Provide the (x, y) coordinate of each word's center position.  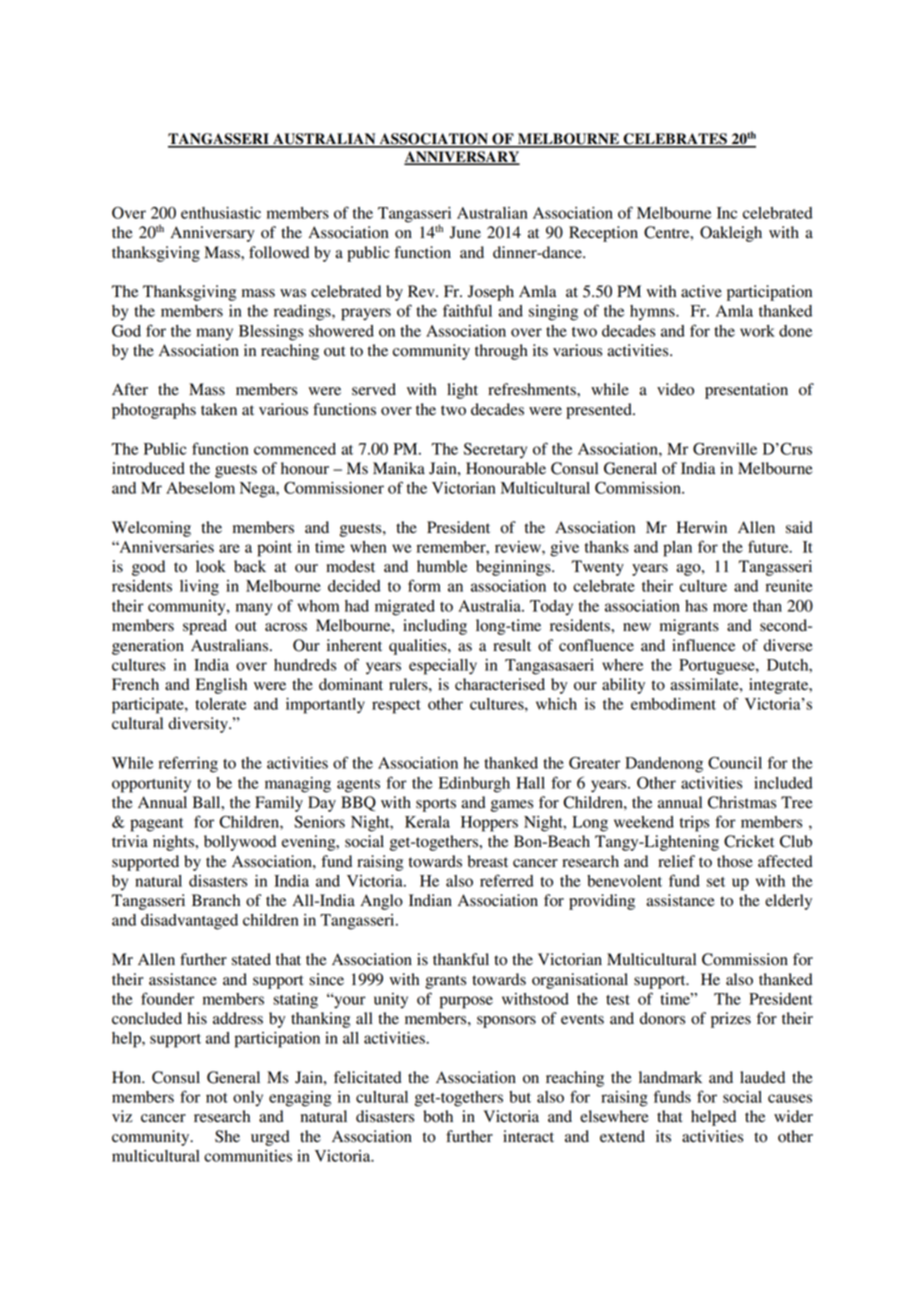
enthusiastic (221, 213)
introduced (148, 468)
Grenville (725, 448)
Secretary (495, 451)
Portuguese (718, 667)
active (701, 291)
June (465, 232)
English (221, 686)
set (716, 882)
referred (507, 880)
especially (443, 667)
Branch (216, 900)
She (227, 1136)
